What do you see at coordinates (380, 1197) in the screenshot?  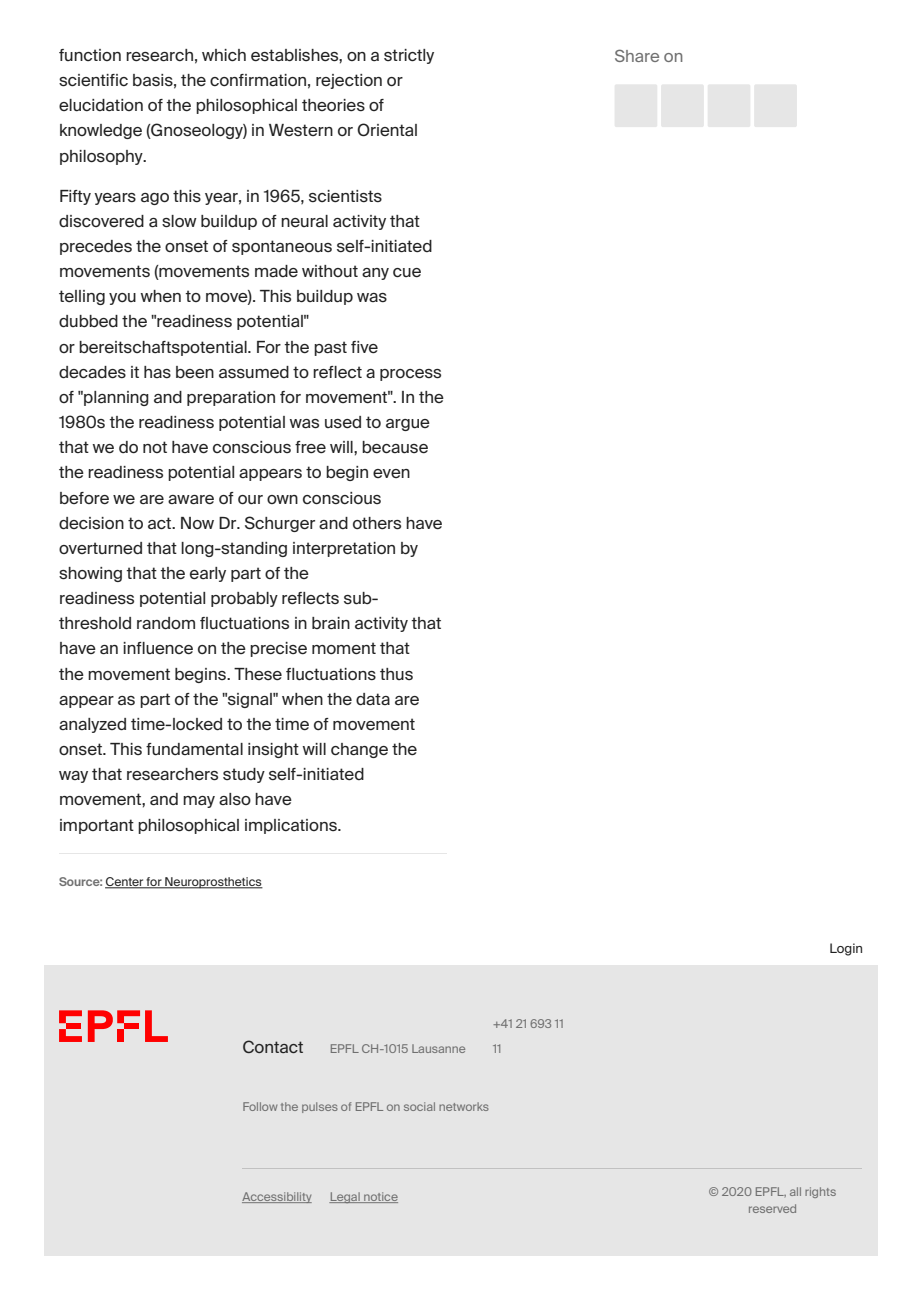 I see `notice` at bounding box center [380, 1197].
